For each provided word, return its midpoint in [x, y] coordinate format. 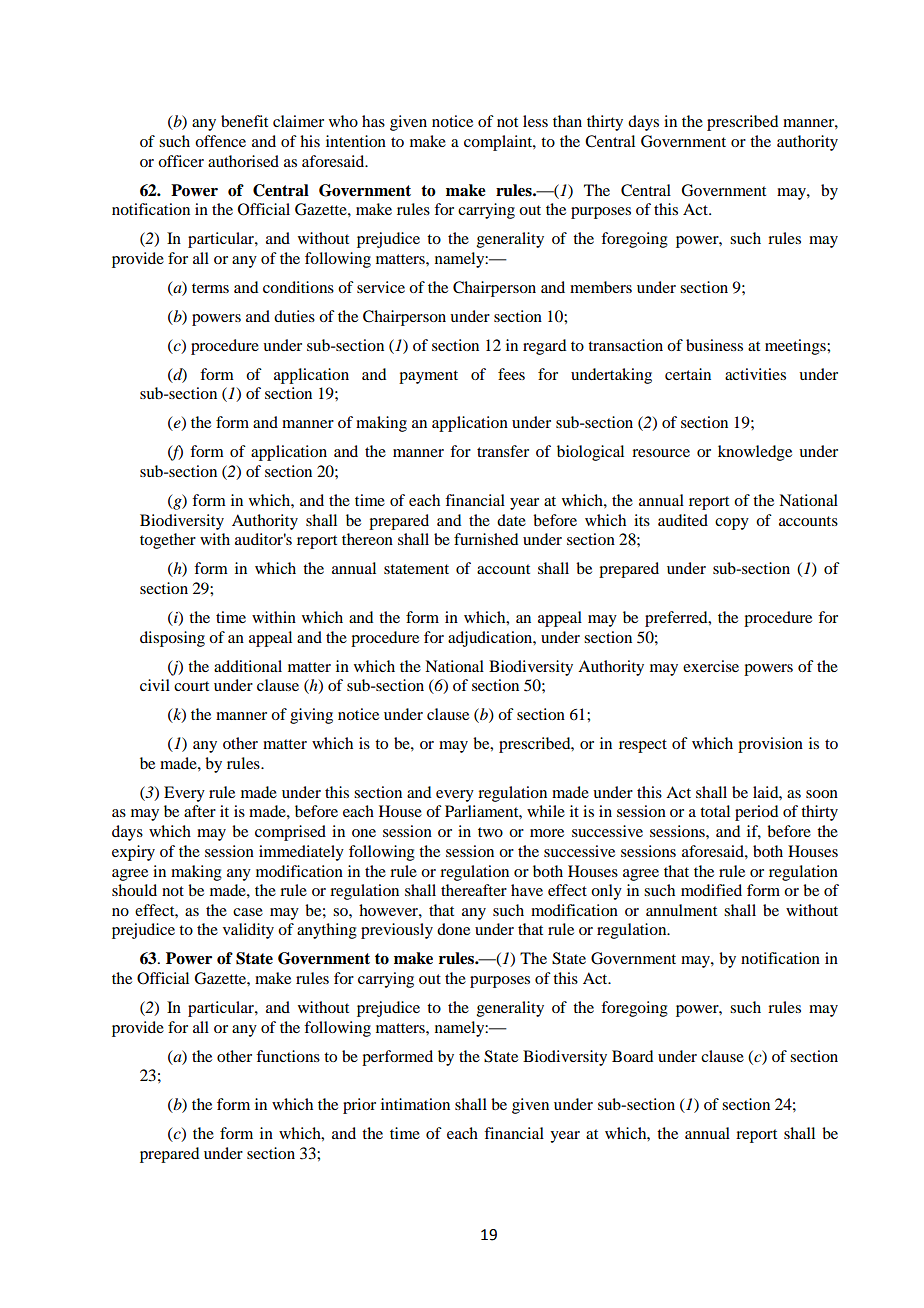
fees [511, 374]
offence [220, 141]
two [490, 832]
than [567, 121]
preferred [677, 619]
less [535, 121]
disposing [172, 639]
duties [294, 316]
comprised [290, 833]
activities [755, 374]
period [756, 813]
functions [288, 1056]
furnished [486, 539]
